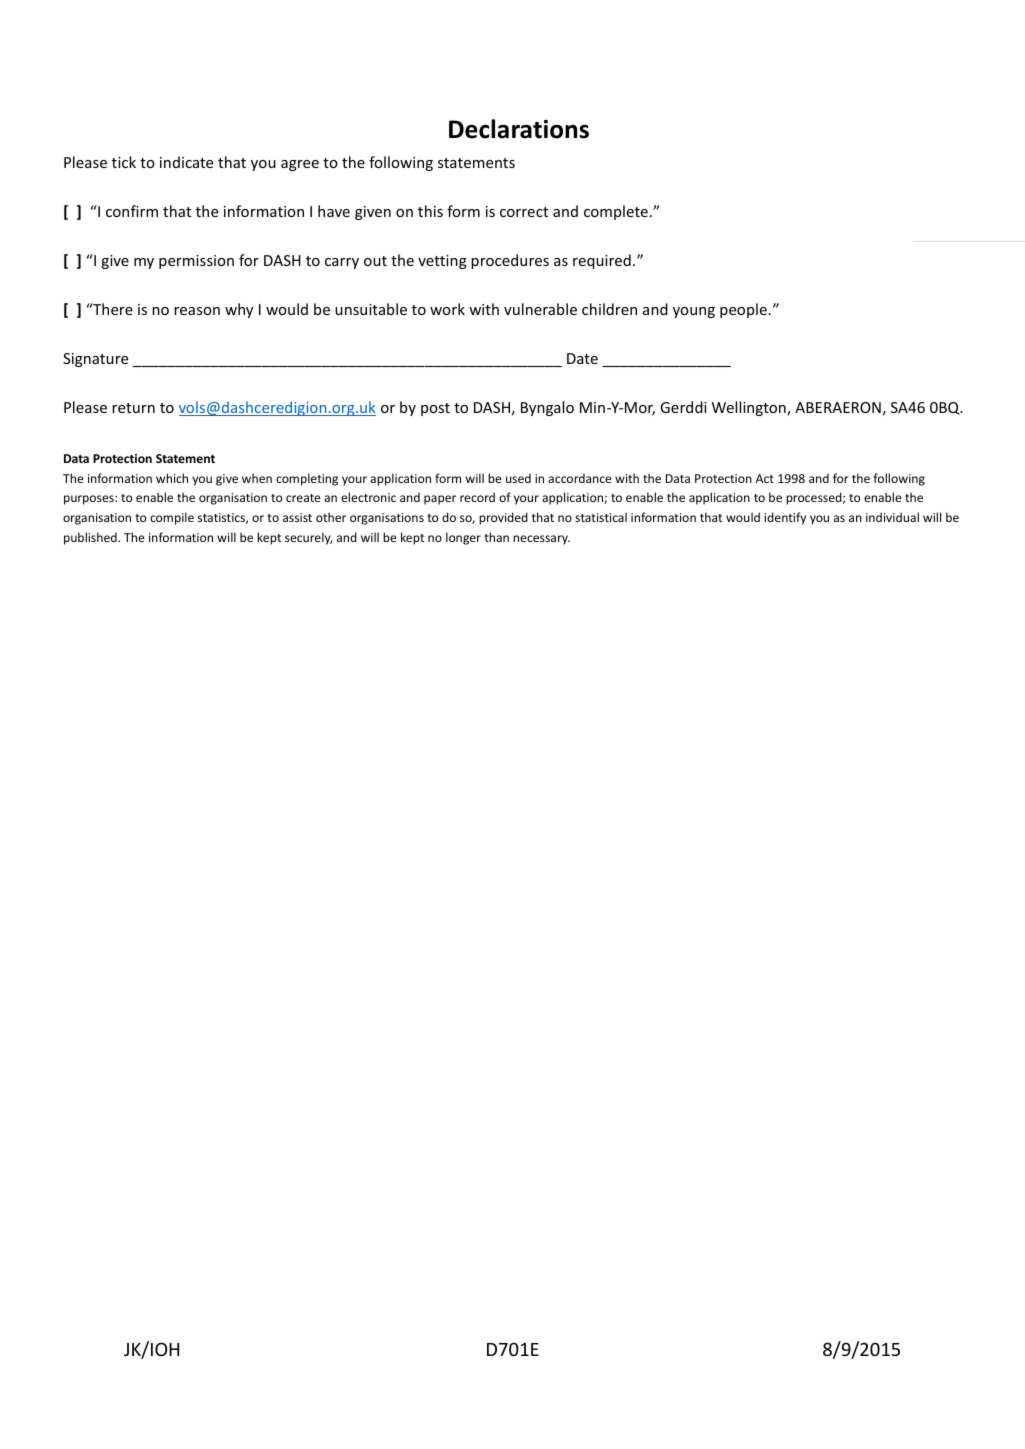 This image has height=1449, width=1025. I want to click on procedures, so click(510, 261).
